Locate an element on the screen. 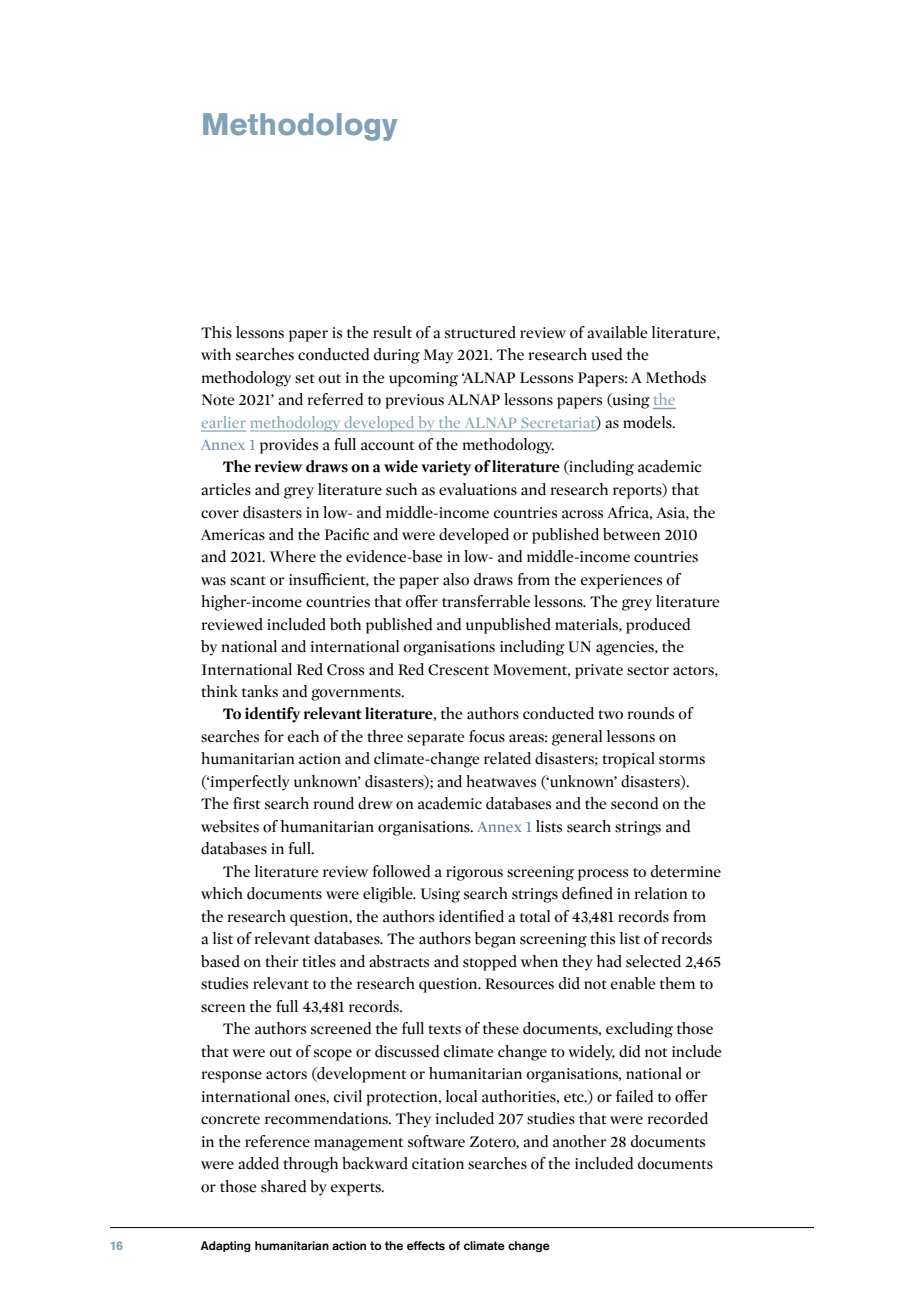 Image resolution: width=924 pixels, height=1308 pixels. had is located at coordinates (609, 961).
